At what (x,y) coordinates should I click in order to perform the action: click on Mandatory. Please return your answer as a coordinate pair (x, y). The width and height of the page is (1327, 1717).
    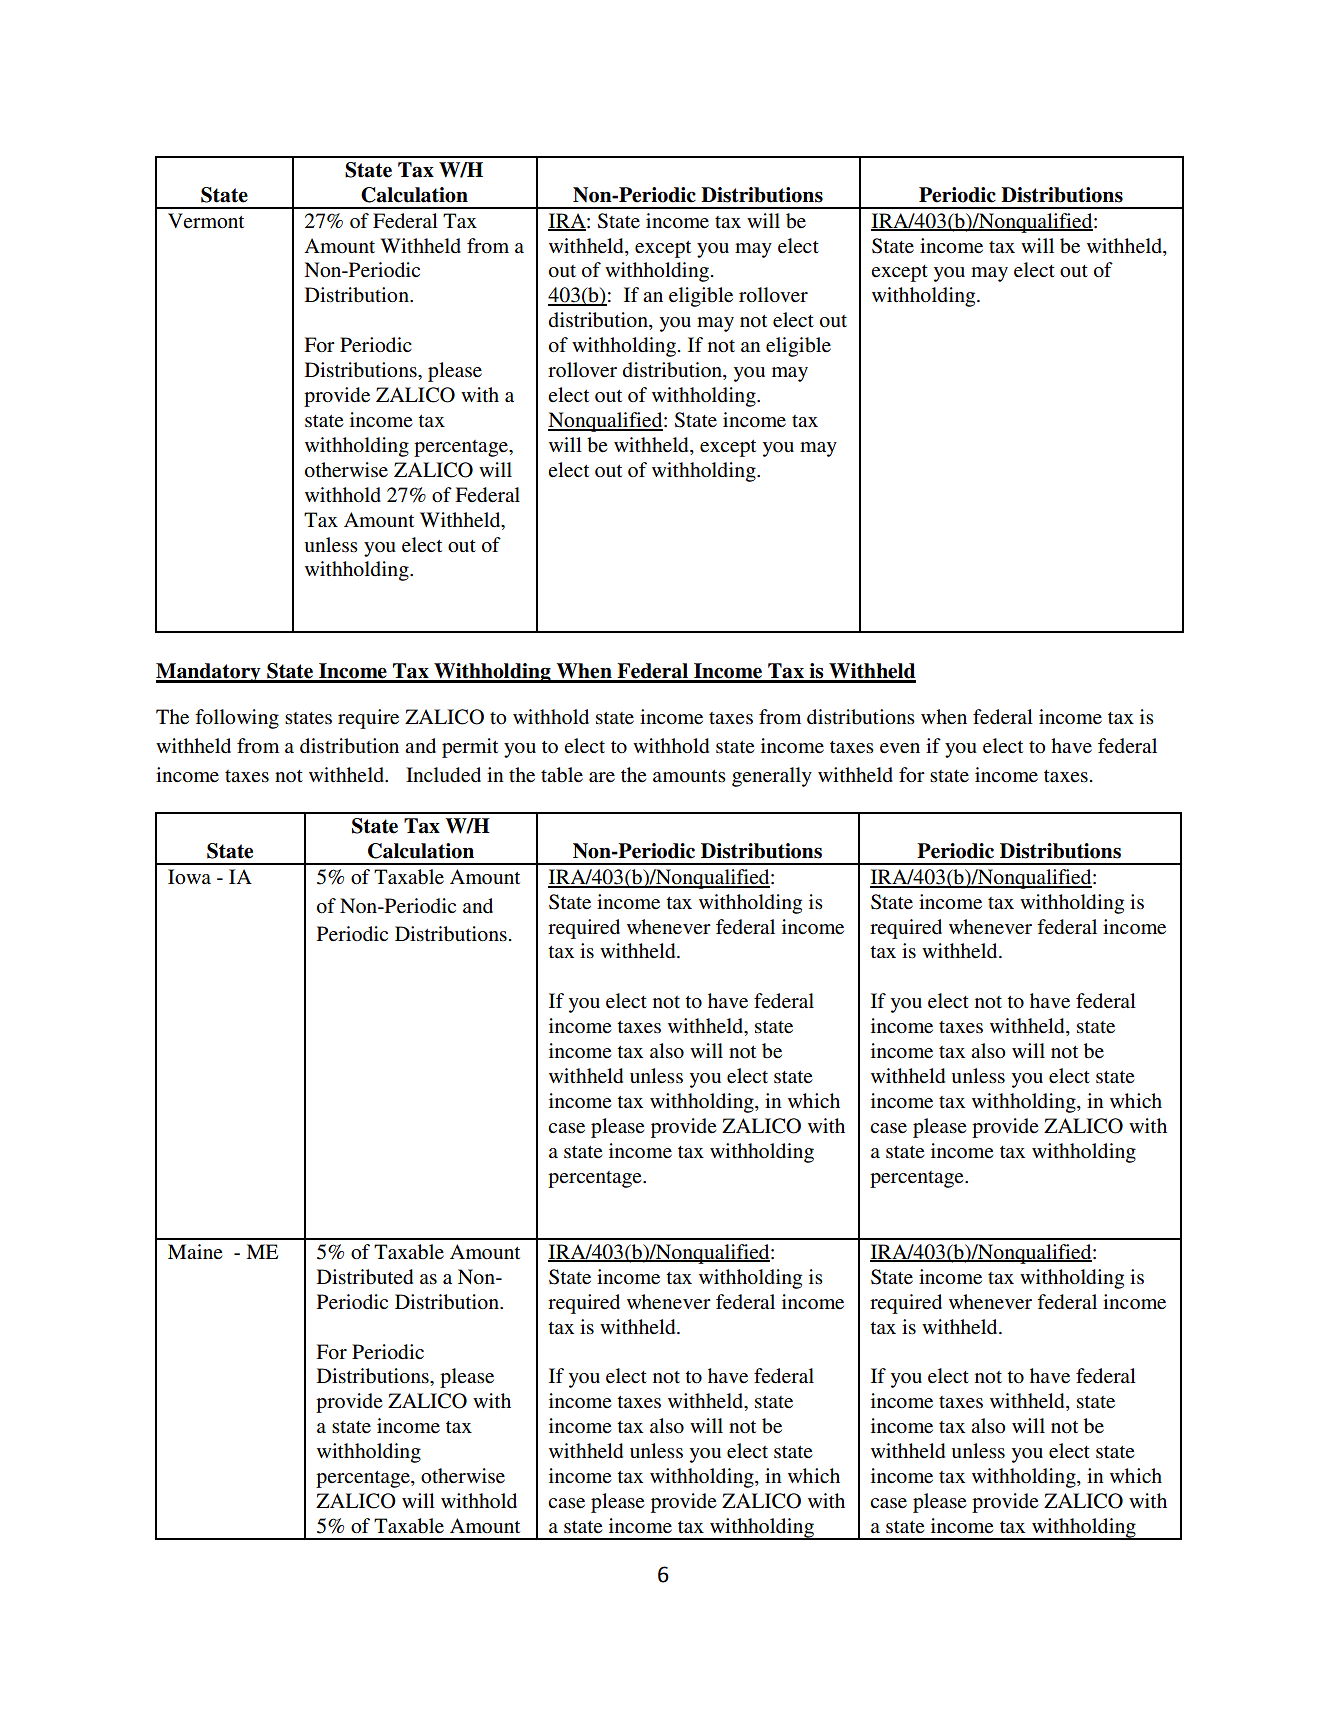
    Looking at the image, I should click on (209, 673).
